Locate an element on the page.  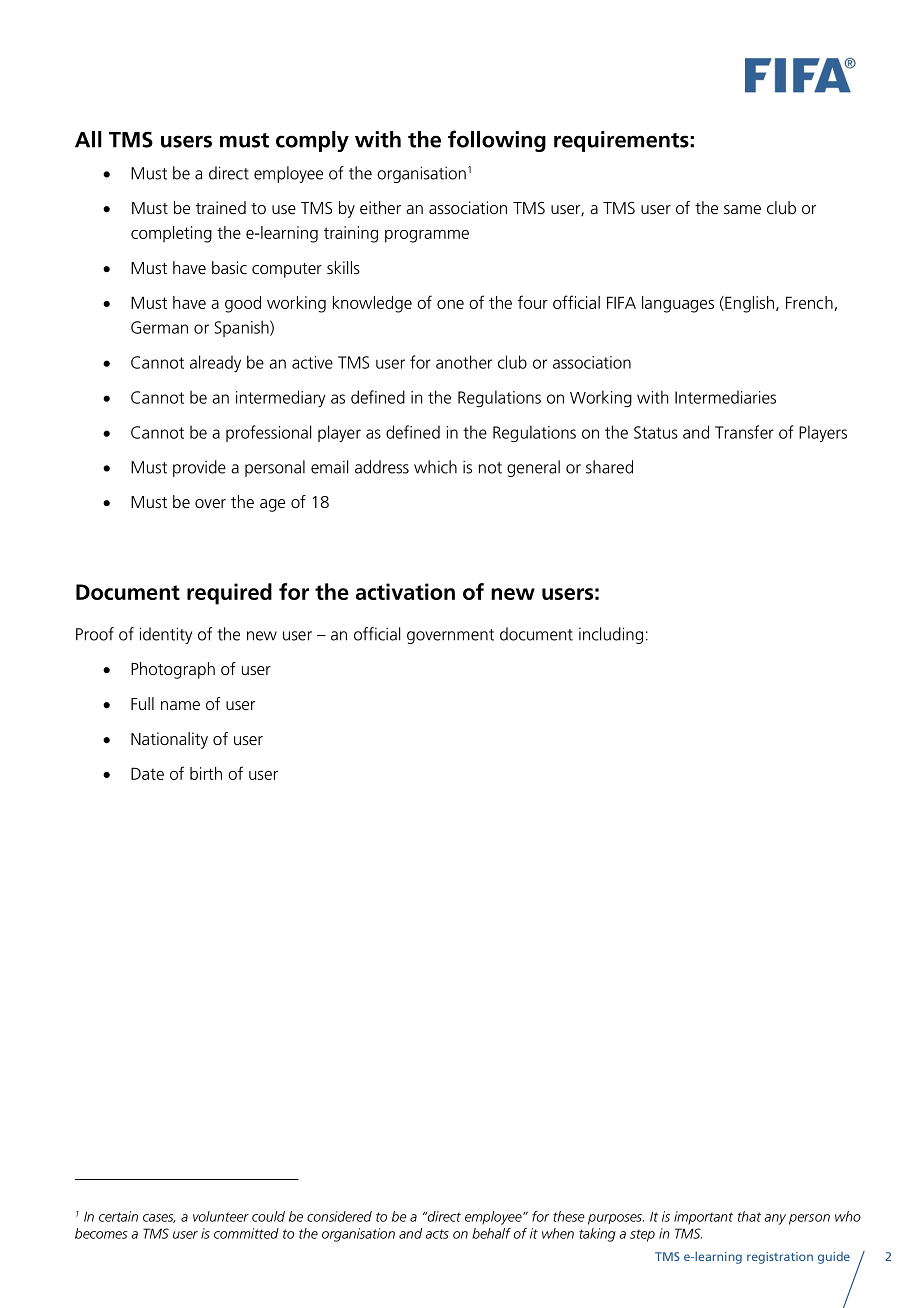
including is located at coordinates (611, 635).
